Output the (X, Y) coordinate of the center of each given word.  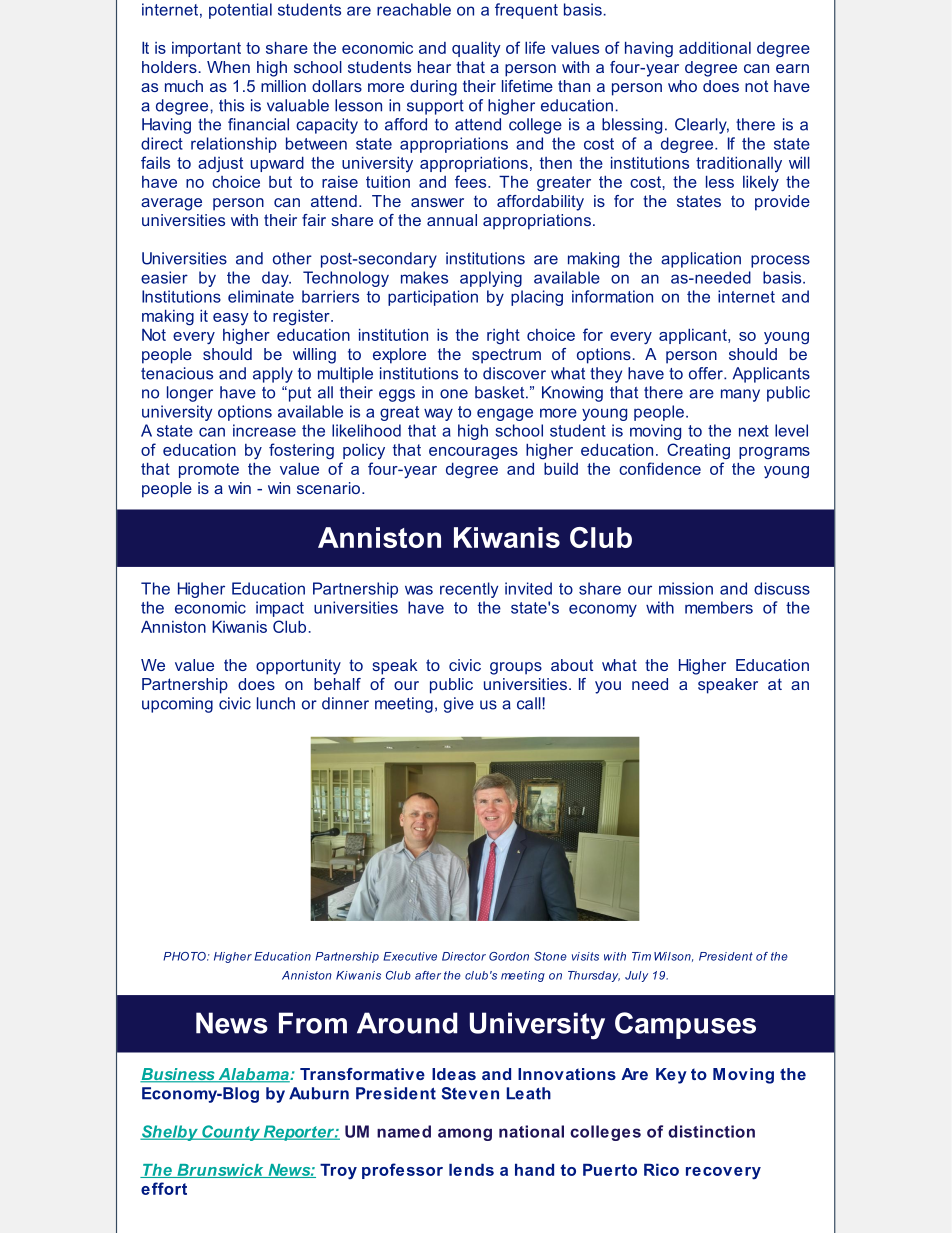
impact (280, 609)
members (719, 607)
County (231, 1133)
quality (476, 49)
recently (469, 590)
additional (715, 48)
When (228, 67)
